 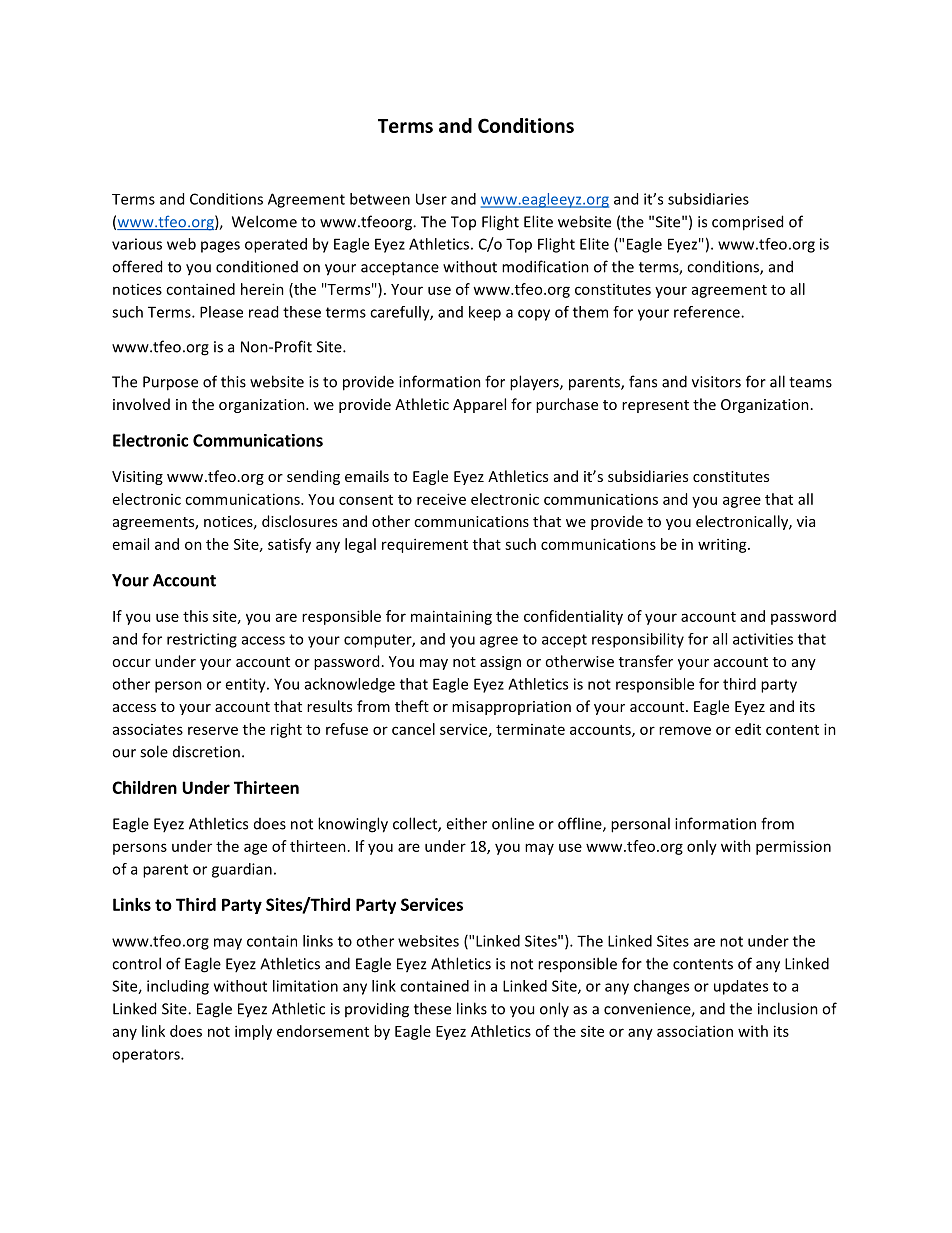 What do you see at coordinates (141, 404) in the screenshot?
I see `involved` at bounding box center [141, 404].
